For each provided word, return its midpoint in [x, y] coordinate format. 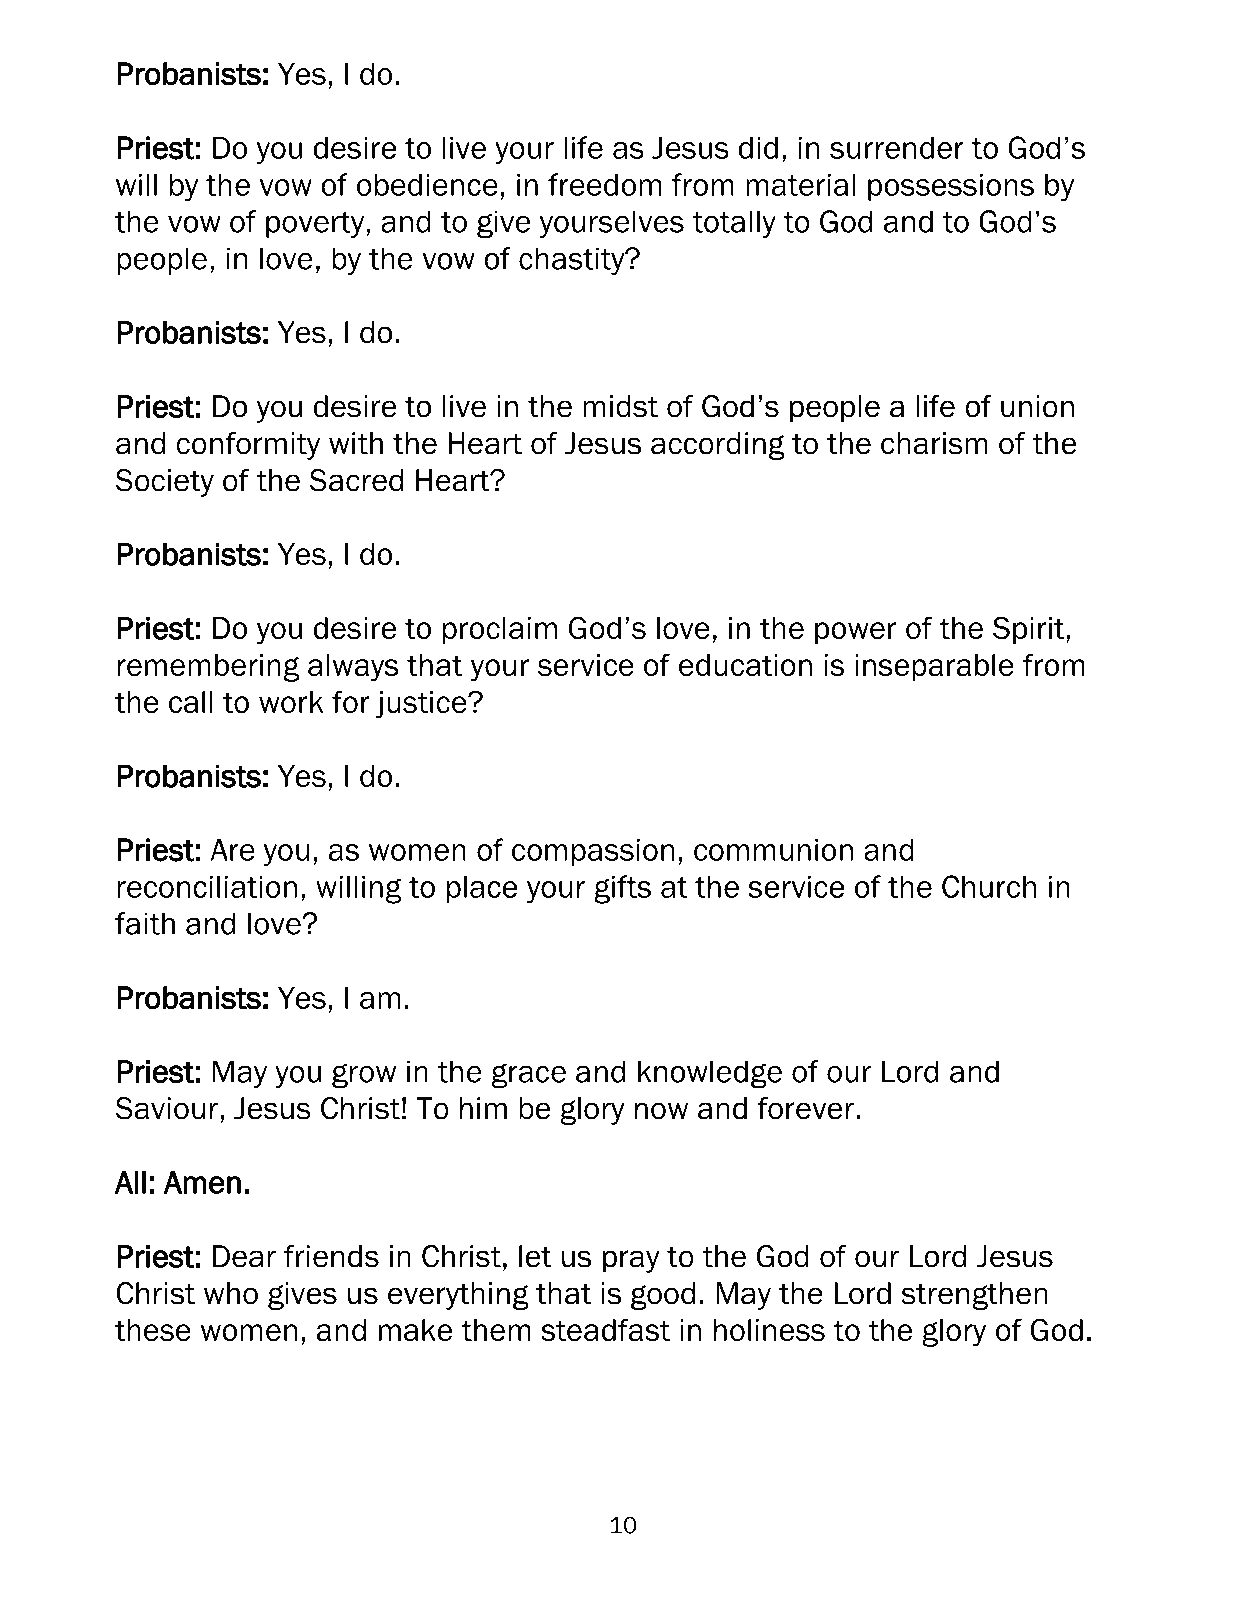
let [535, 1256]
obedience [427, 185]
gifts [622, 889]
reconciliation [207, 887]
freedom [605, 184]
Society [164, 483]
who [231, 1293]
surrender [897, 148]
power [855, 633]
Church [989, 886]
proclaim [500, 630]
